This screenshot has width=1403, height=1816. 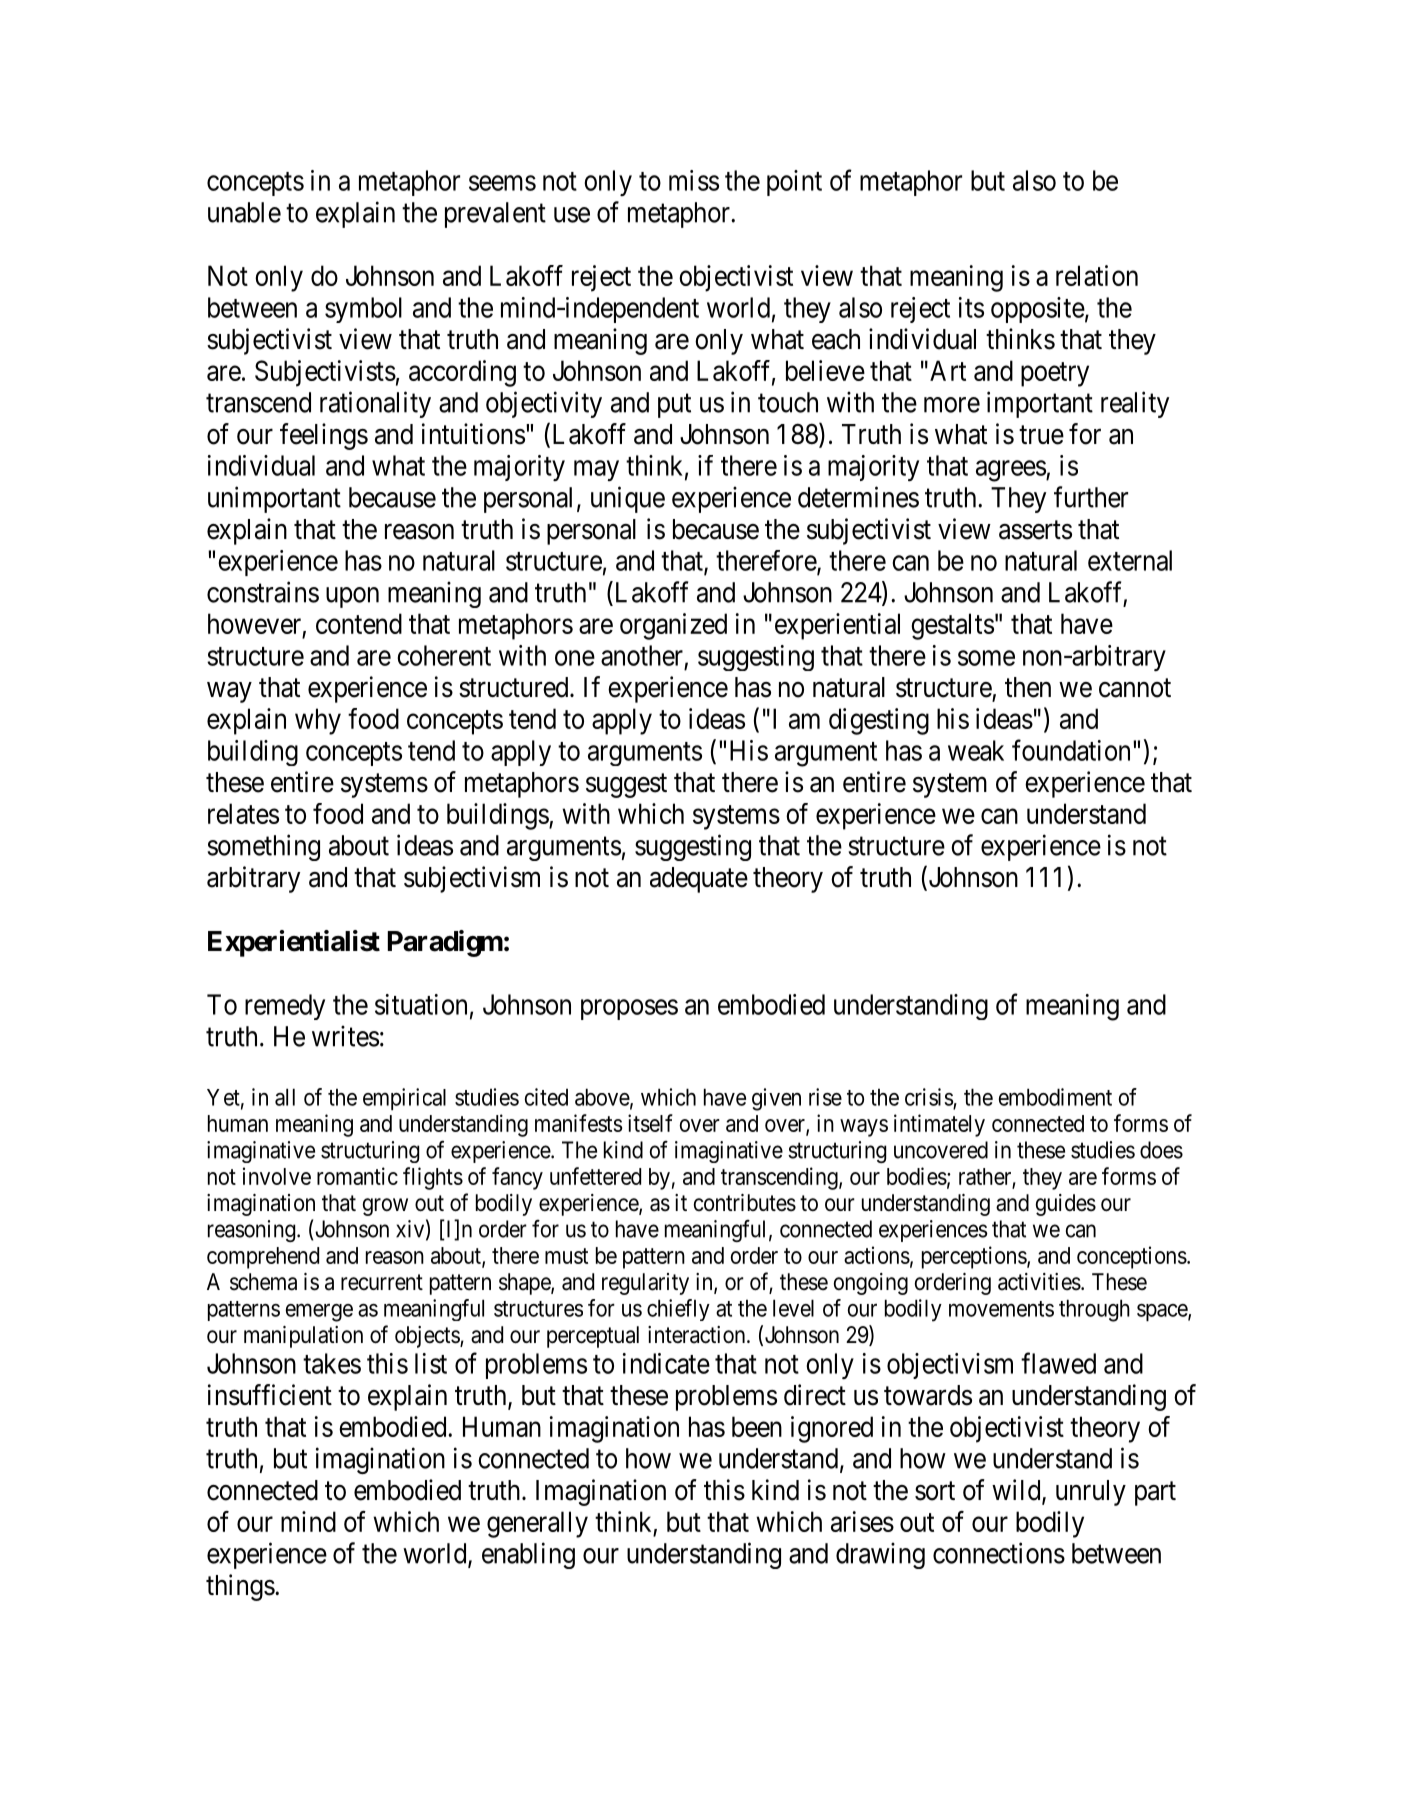 I want to click on relation, so click(x=1097, y=275).
